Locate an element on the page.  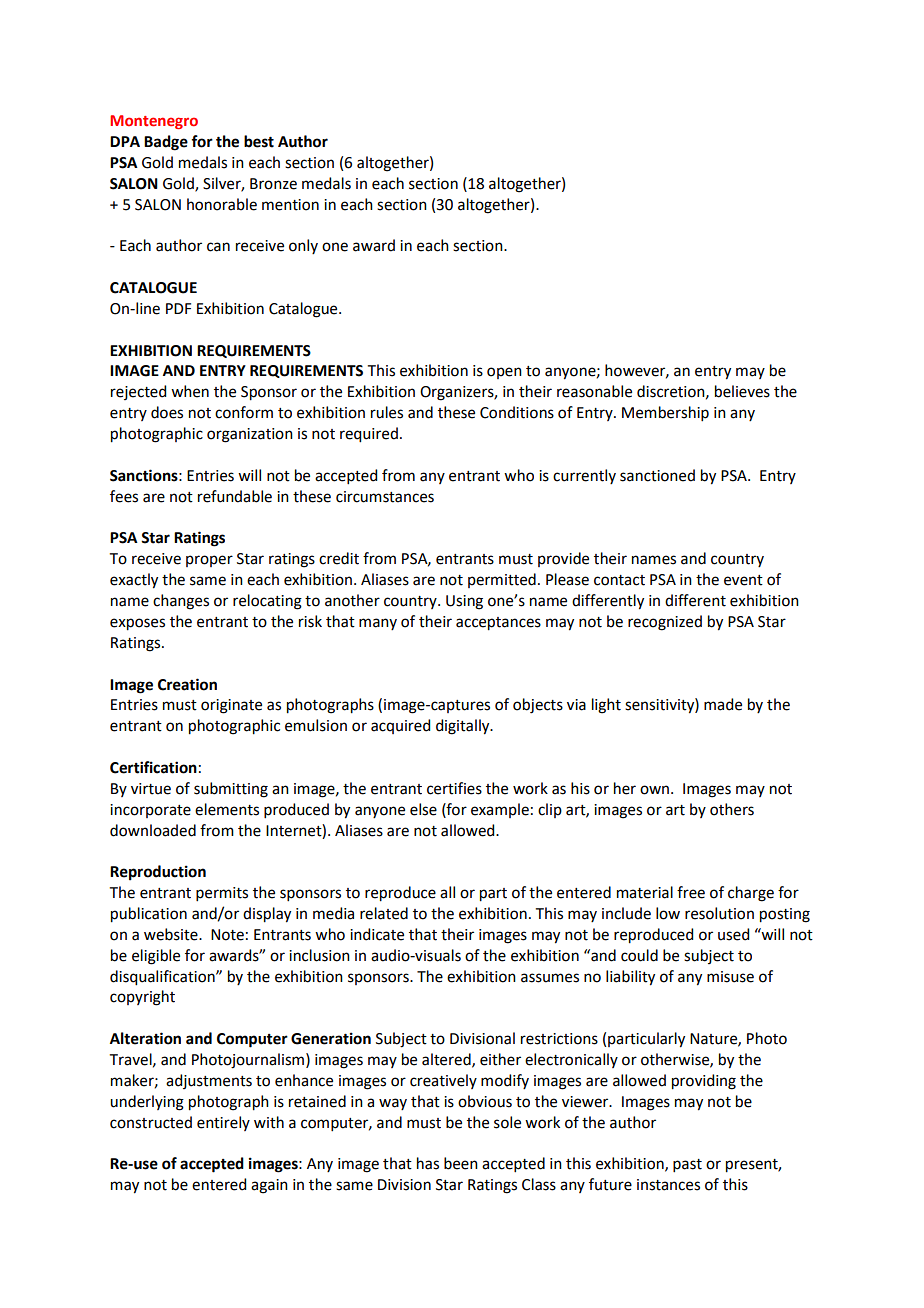
Using is located at coordinates (464, 602).
